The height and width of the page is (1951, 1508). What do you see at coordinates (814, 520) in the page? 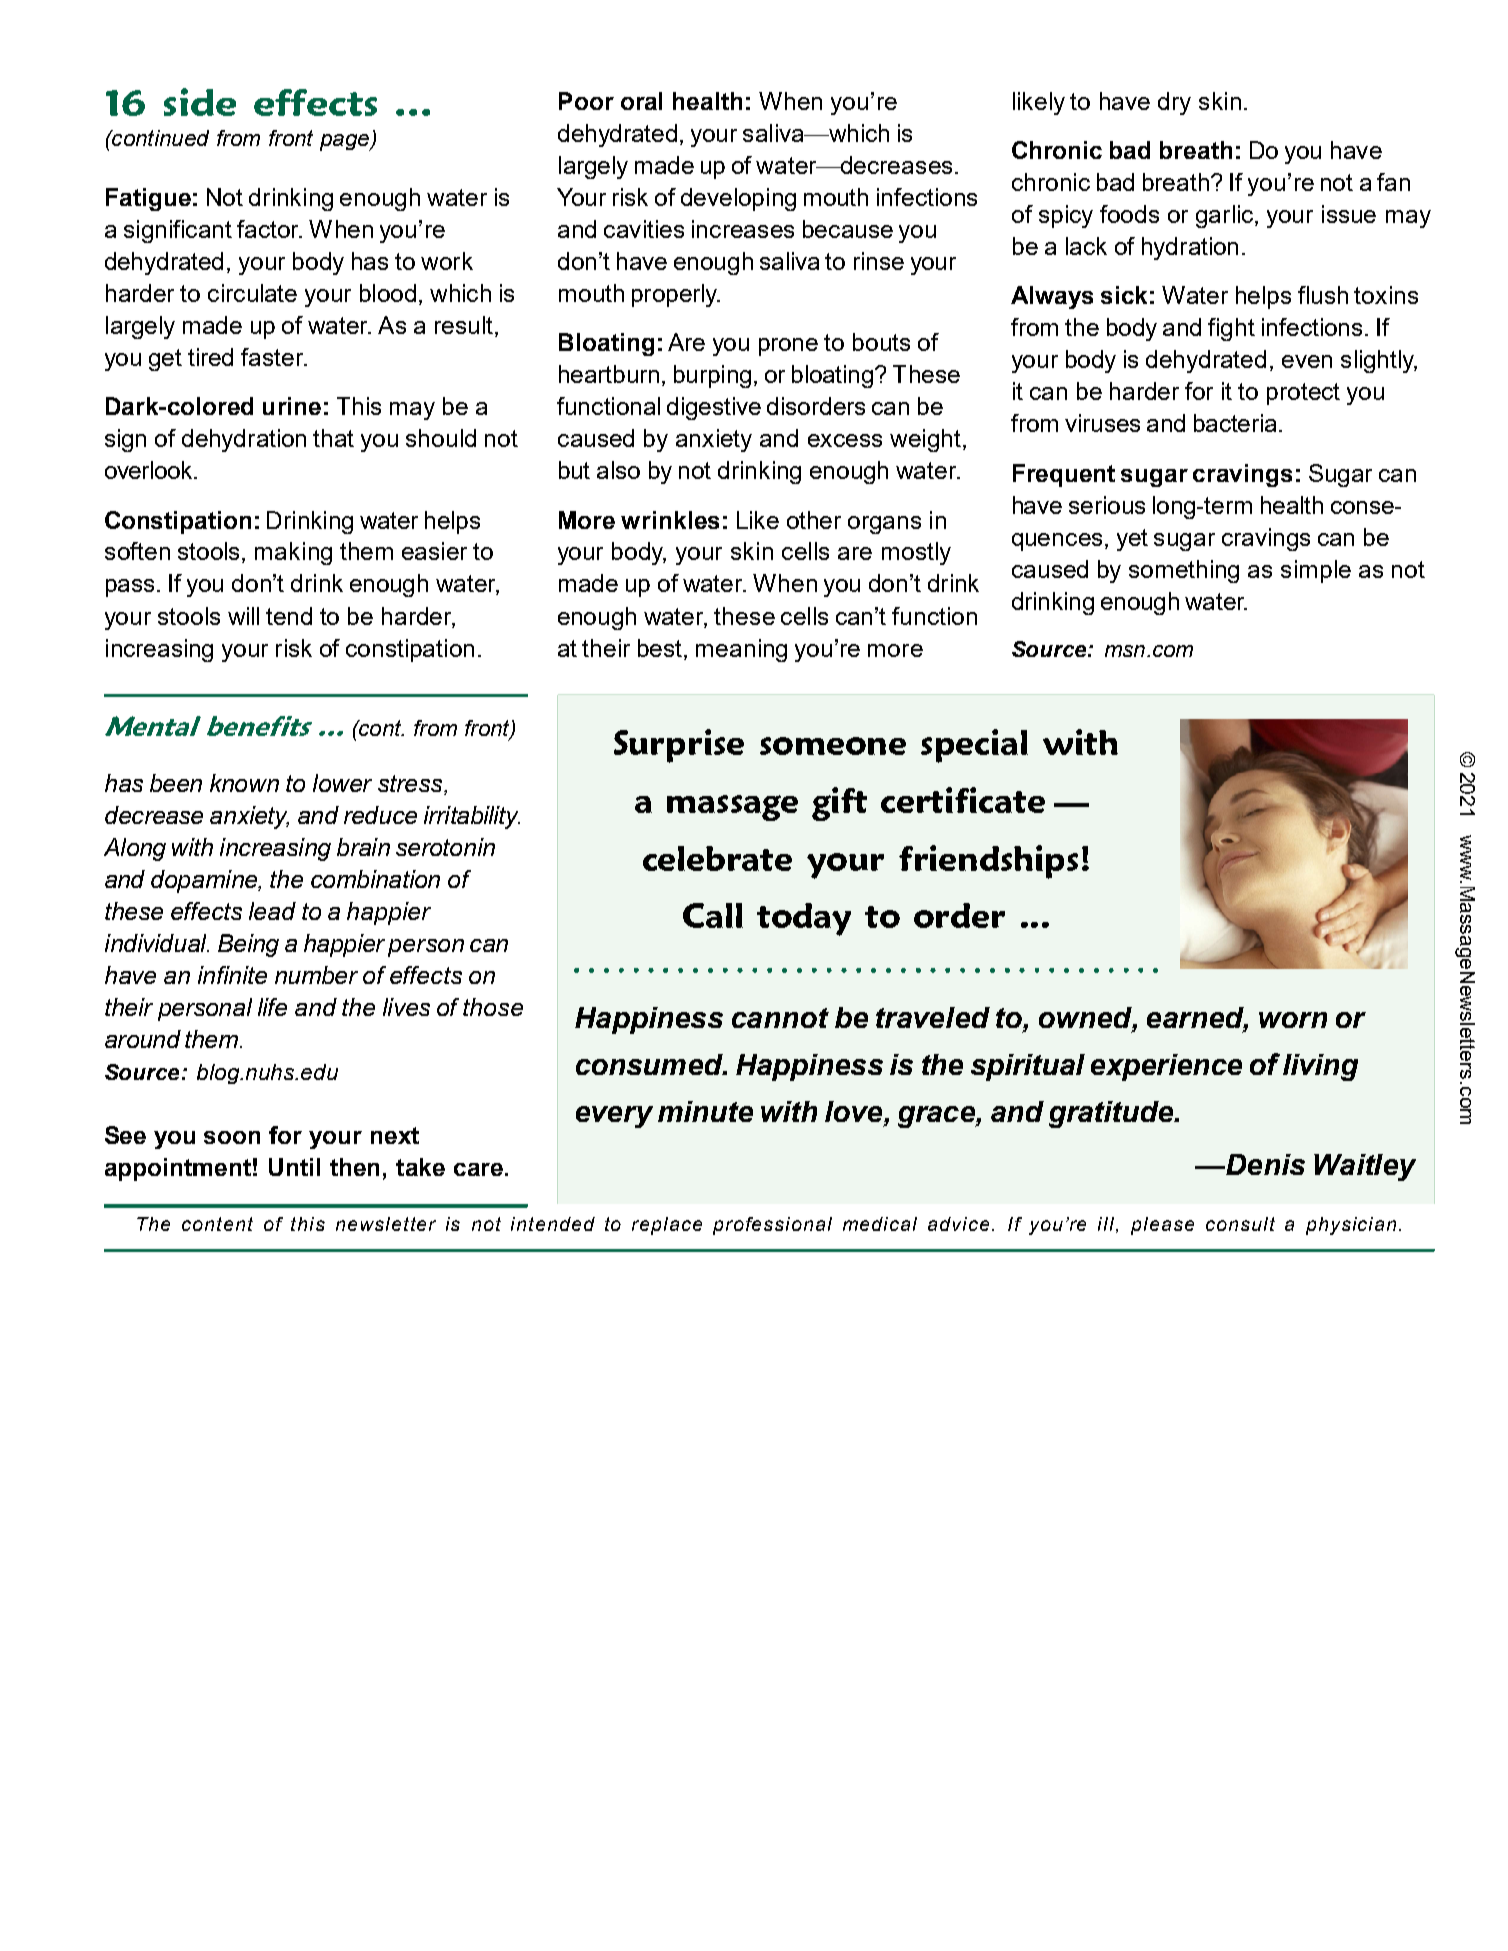
I see `other` at bounding box center [814, 520].
